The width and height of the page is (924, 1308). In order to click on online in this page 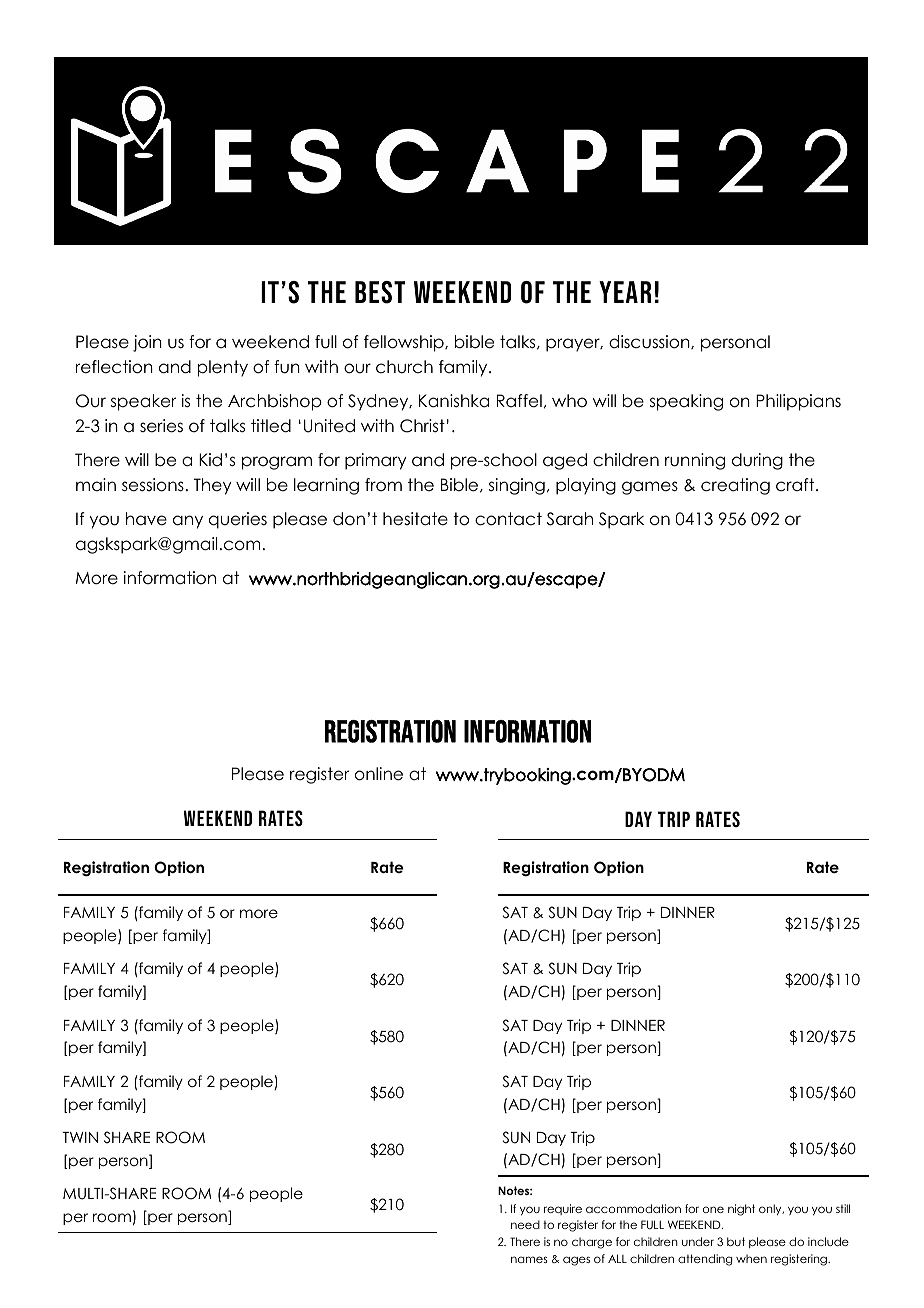, I will do `click(379, 774)`.
